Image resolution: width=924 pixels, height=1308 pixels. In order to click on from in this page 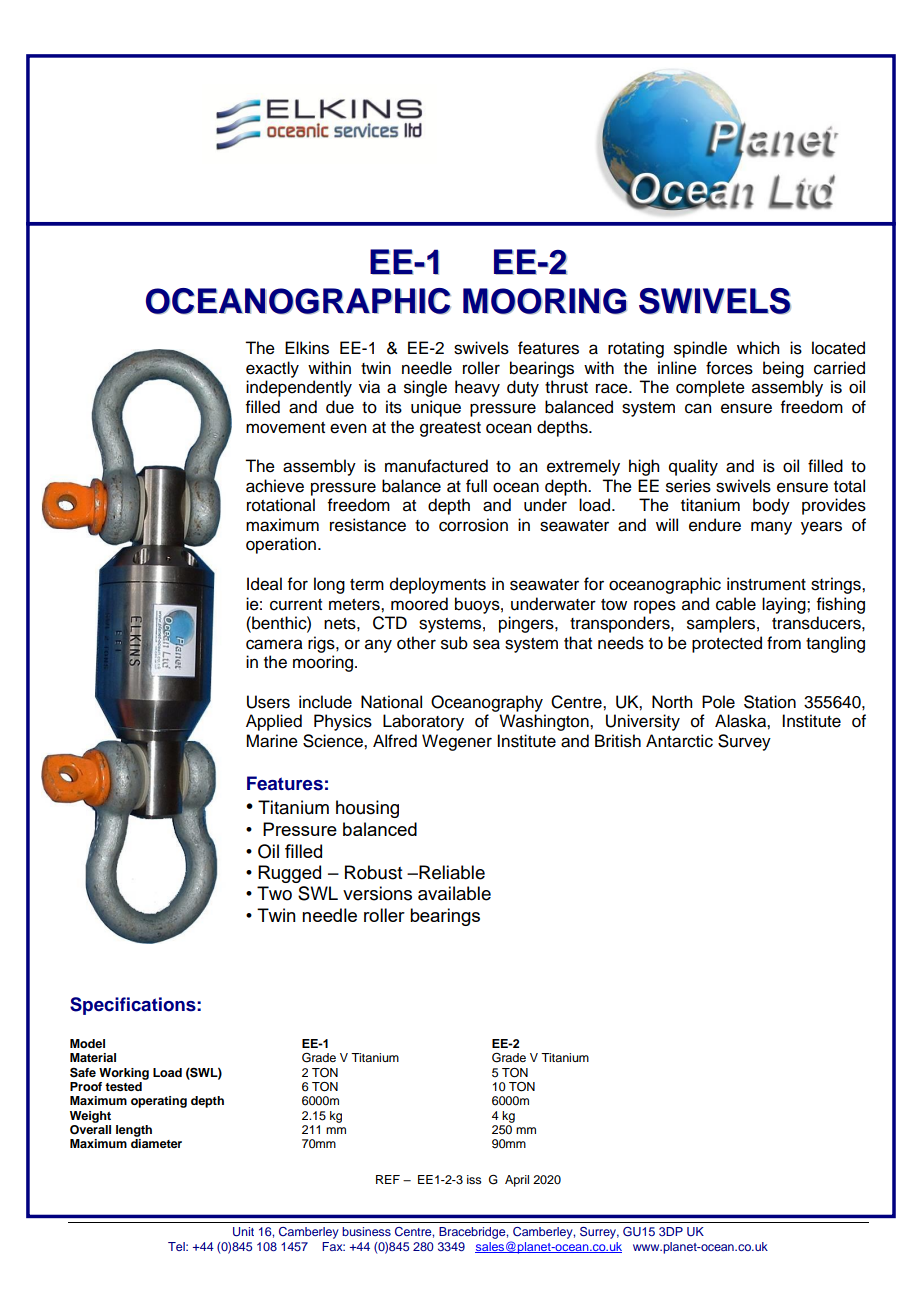, I will do `click(784, 643)`.
